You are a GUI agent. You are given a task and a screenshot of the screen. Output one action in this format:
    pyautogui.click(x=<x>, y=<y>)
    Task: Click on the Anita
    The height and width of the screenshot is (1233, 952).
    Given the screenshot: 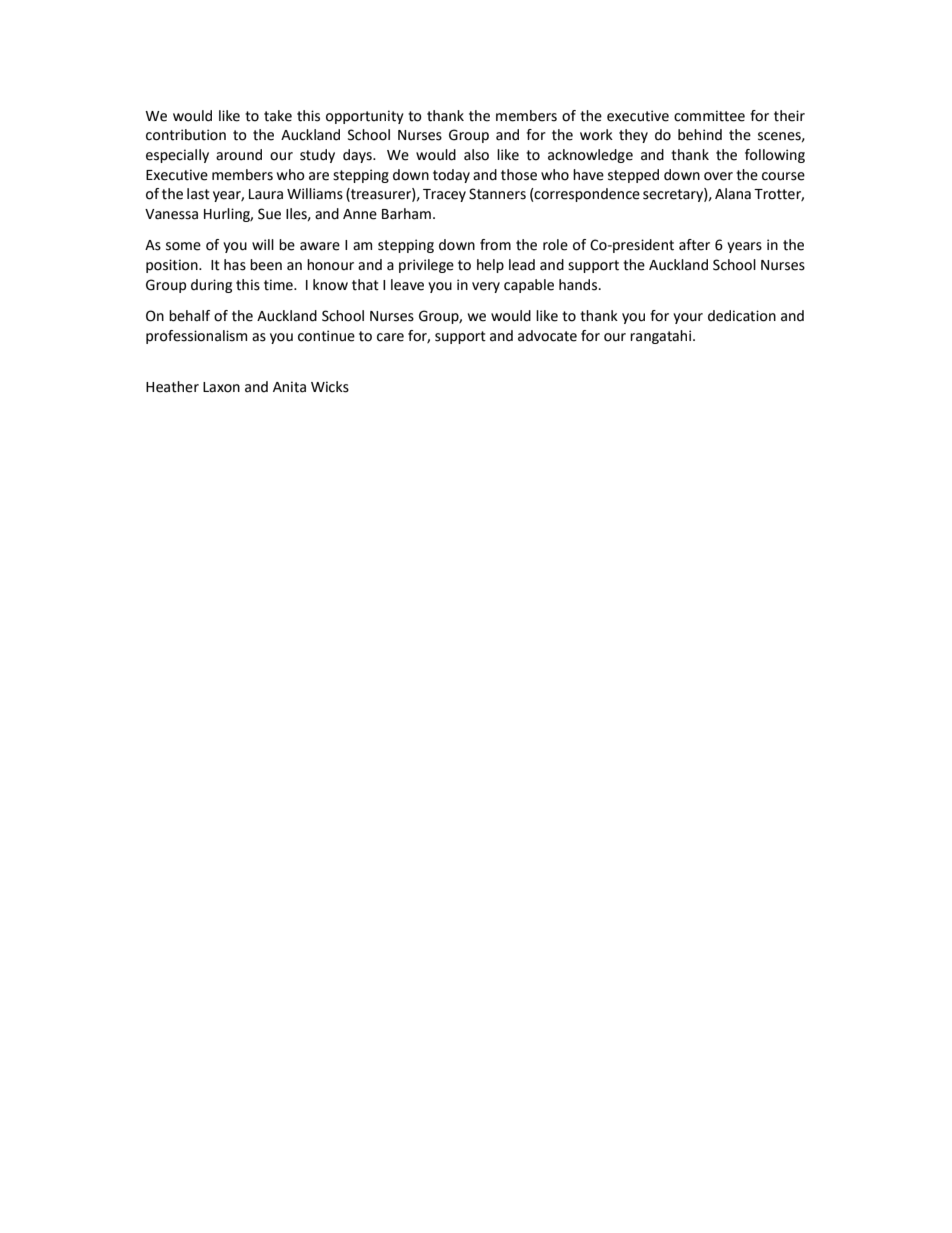 What is the action you would take?
    pyautogui.click(x=289, y=387)
